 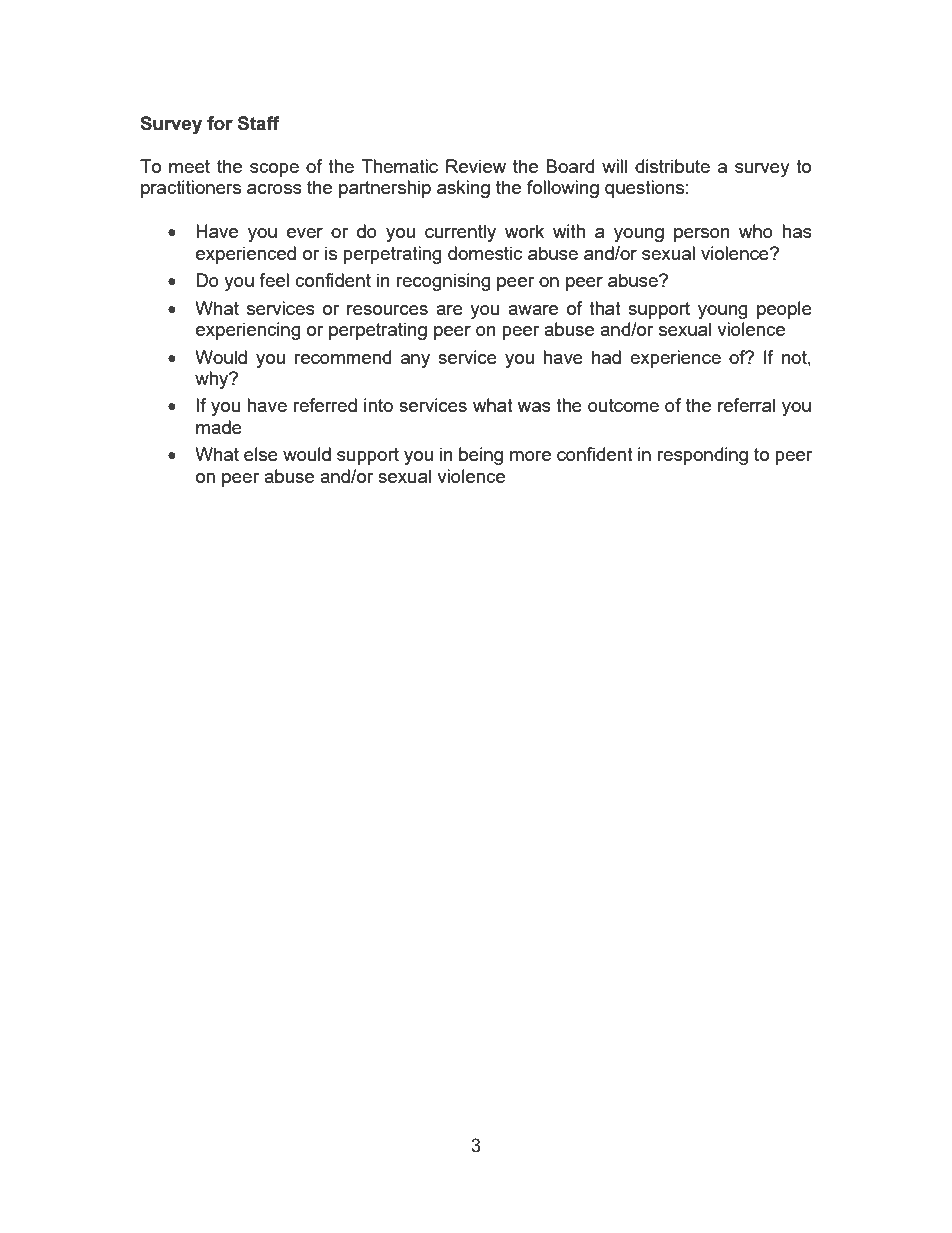 What do you see at coordinates (476, 166) in the screenshot?
I see `Review` at bounding box center [476, 166].
